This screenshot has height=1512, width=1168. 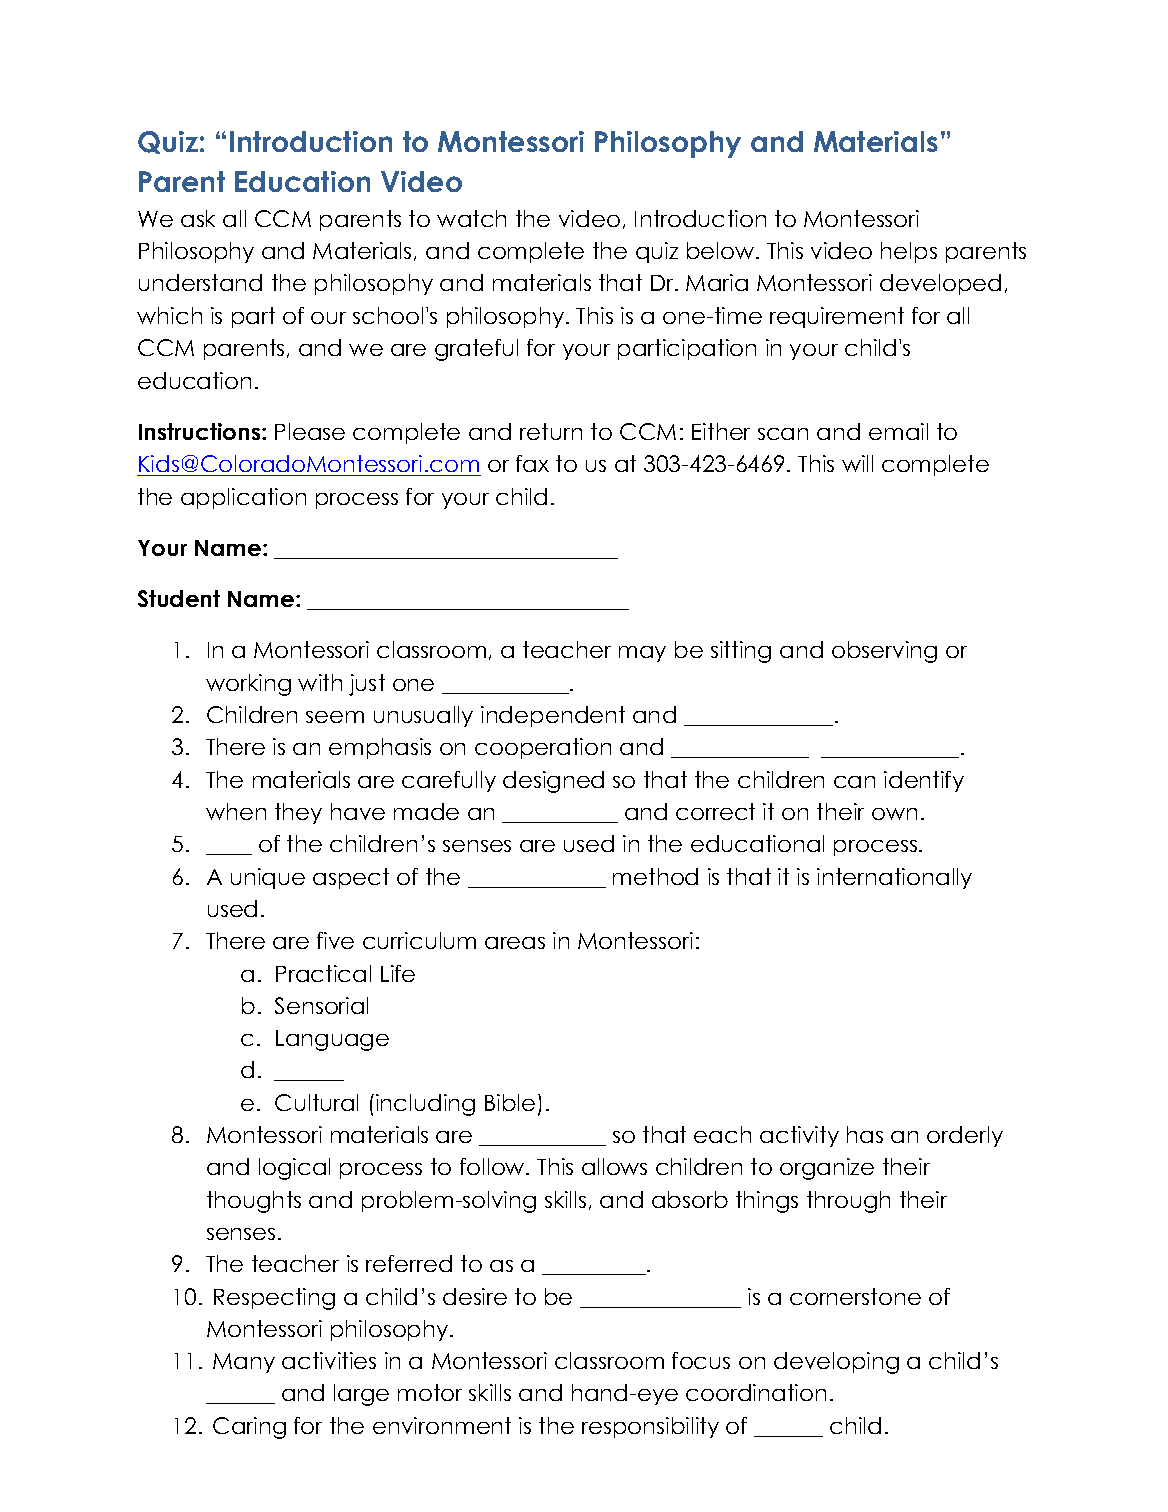 I want to click on helps, so click(x=909, y=252).
